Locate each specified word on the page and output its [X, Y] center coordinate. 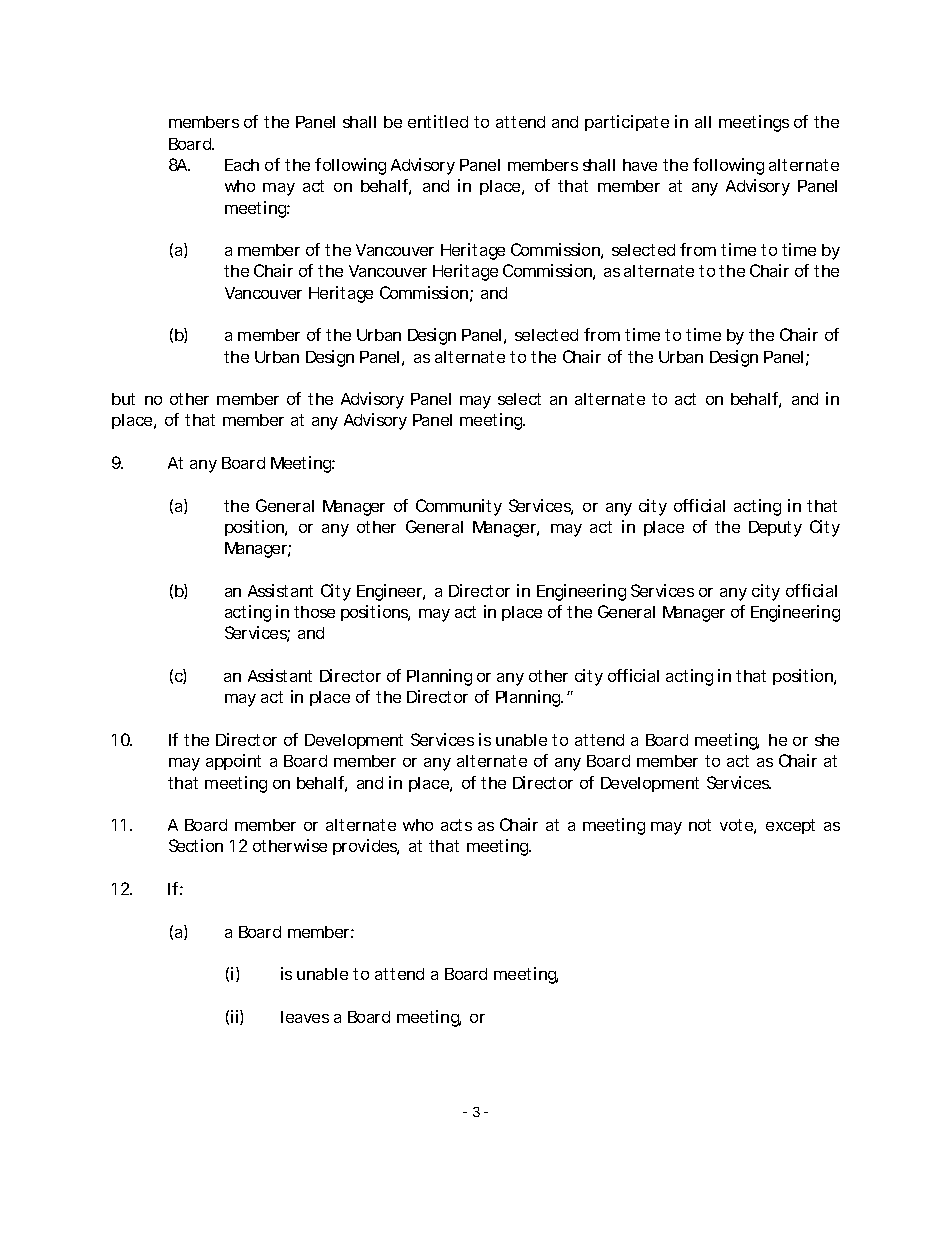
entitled [438, 121]
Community [459, 507]
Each [242, 165]
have [640, 165]
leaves [305, 1017]
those [314, 612]
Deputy [775, 529]
